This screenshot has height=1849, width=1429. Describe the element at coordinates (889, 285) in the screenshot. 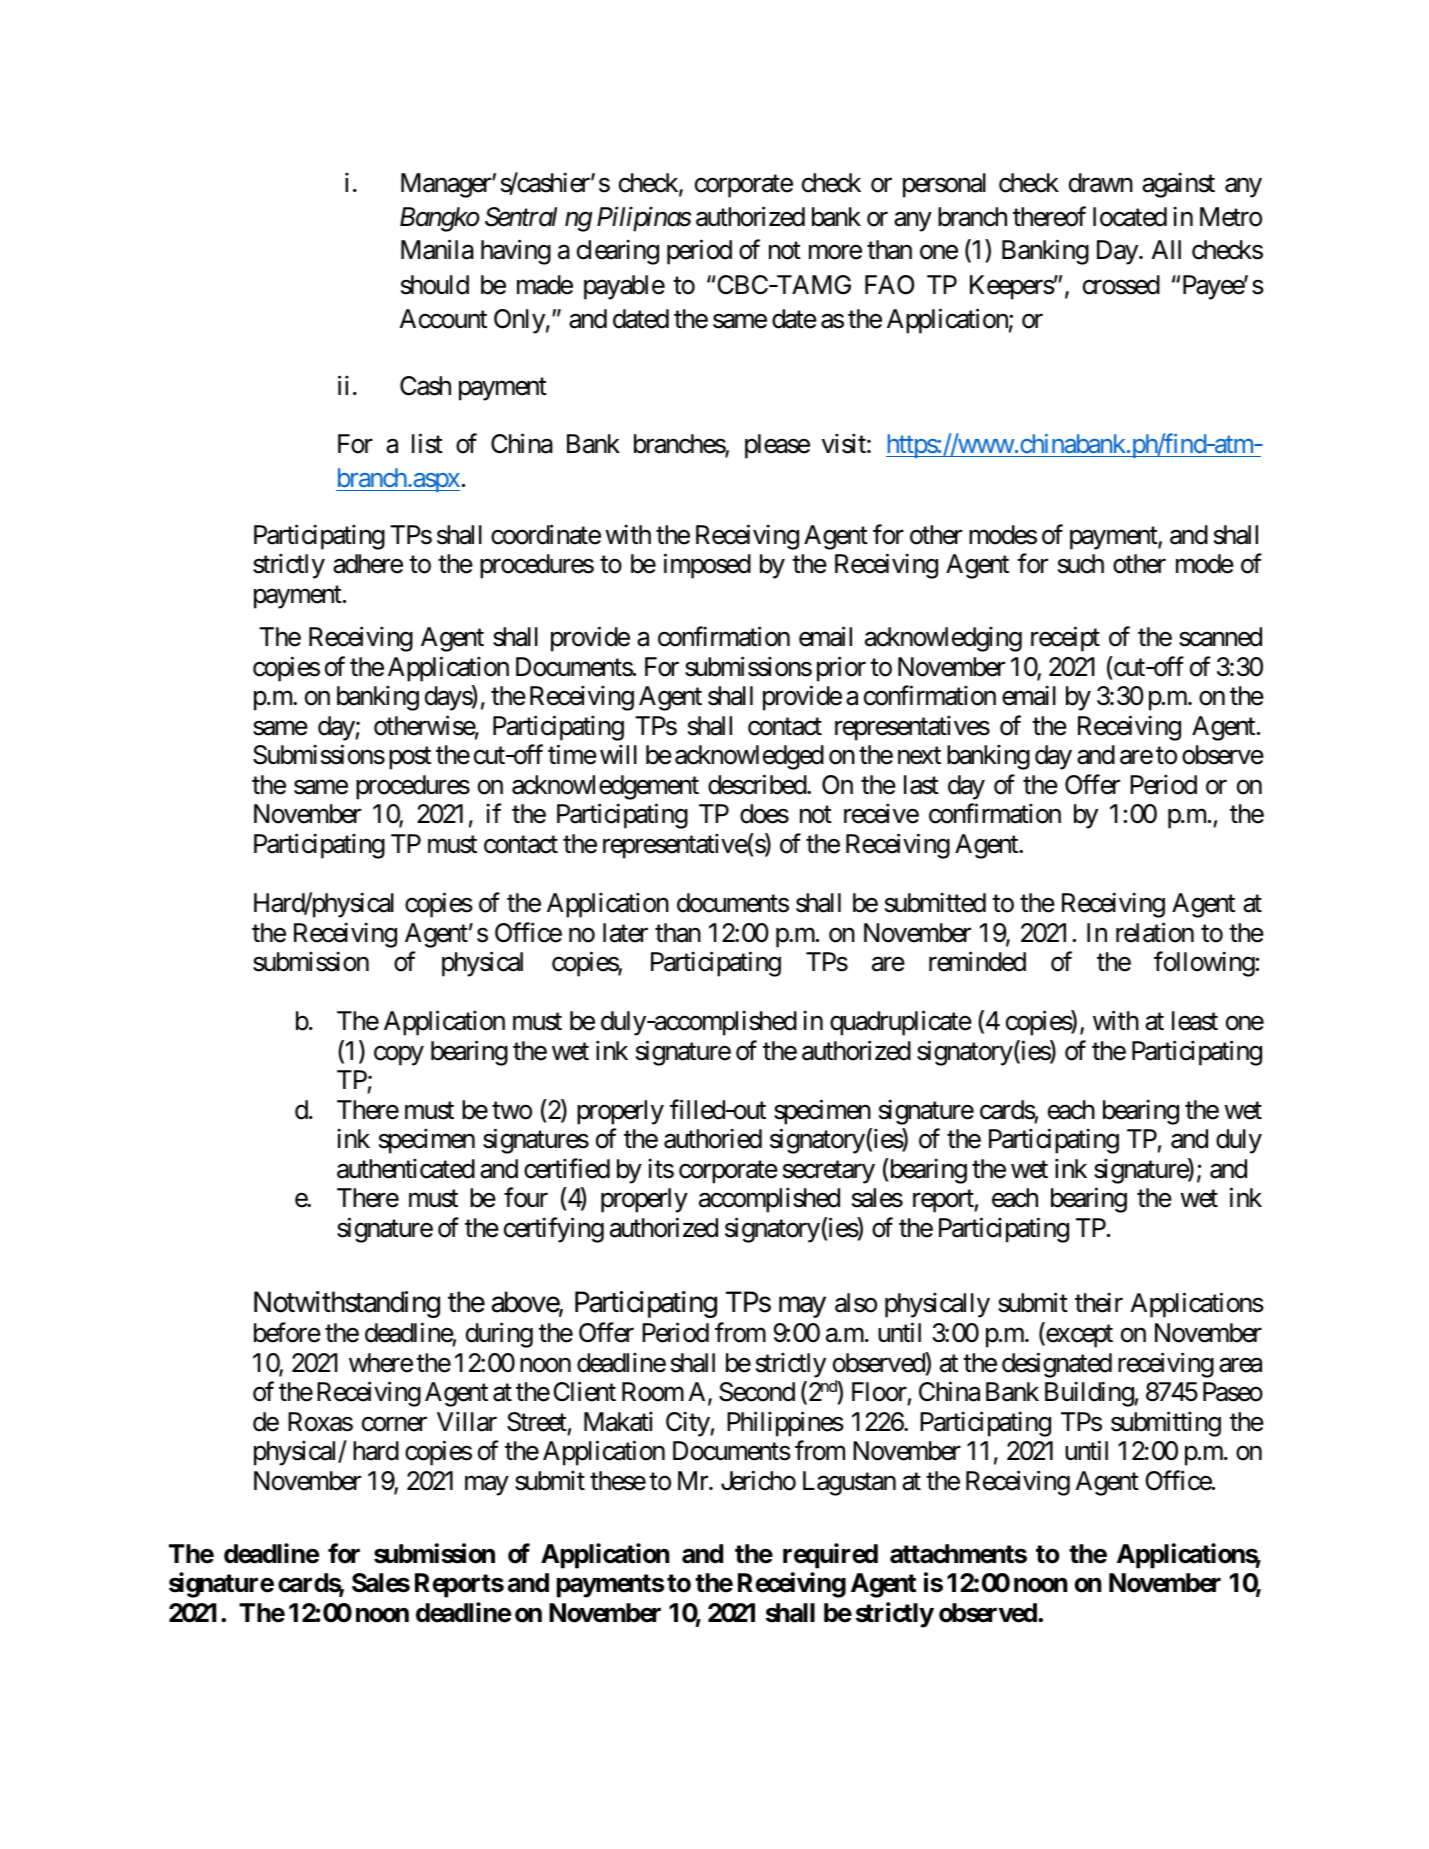

I see `FAO` at that location.
